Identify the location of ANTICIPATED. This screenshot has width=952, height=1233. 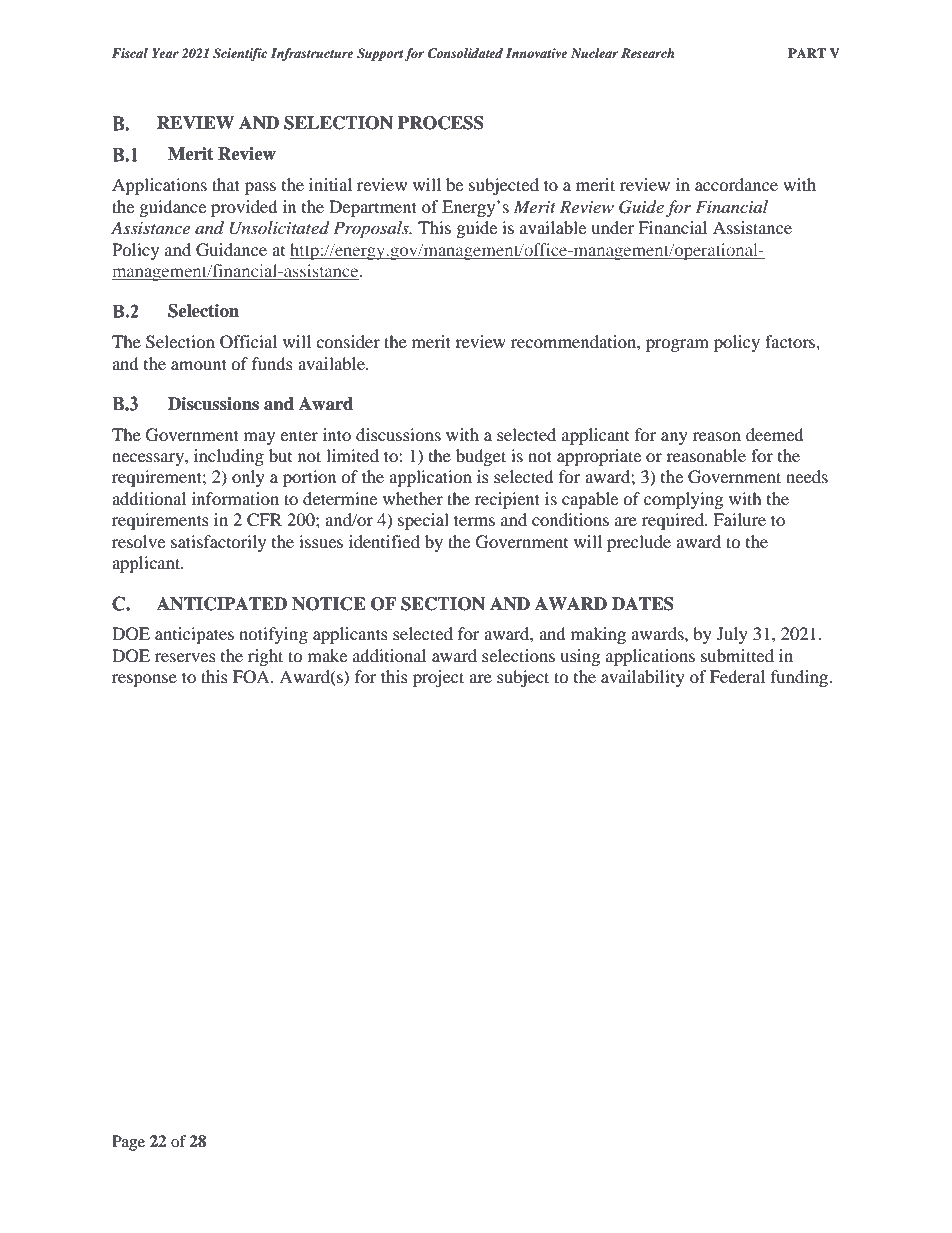
(222, 604).
